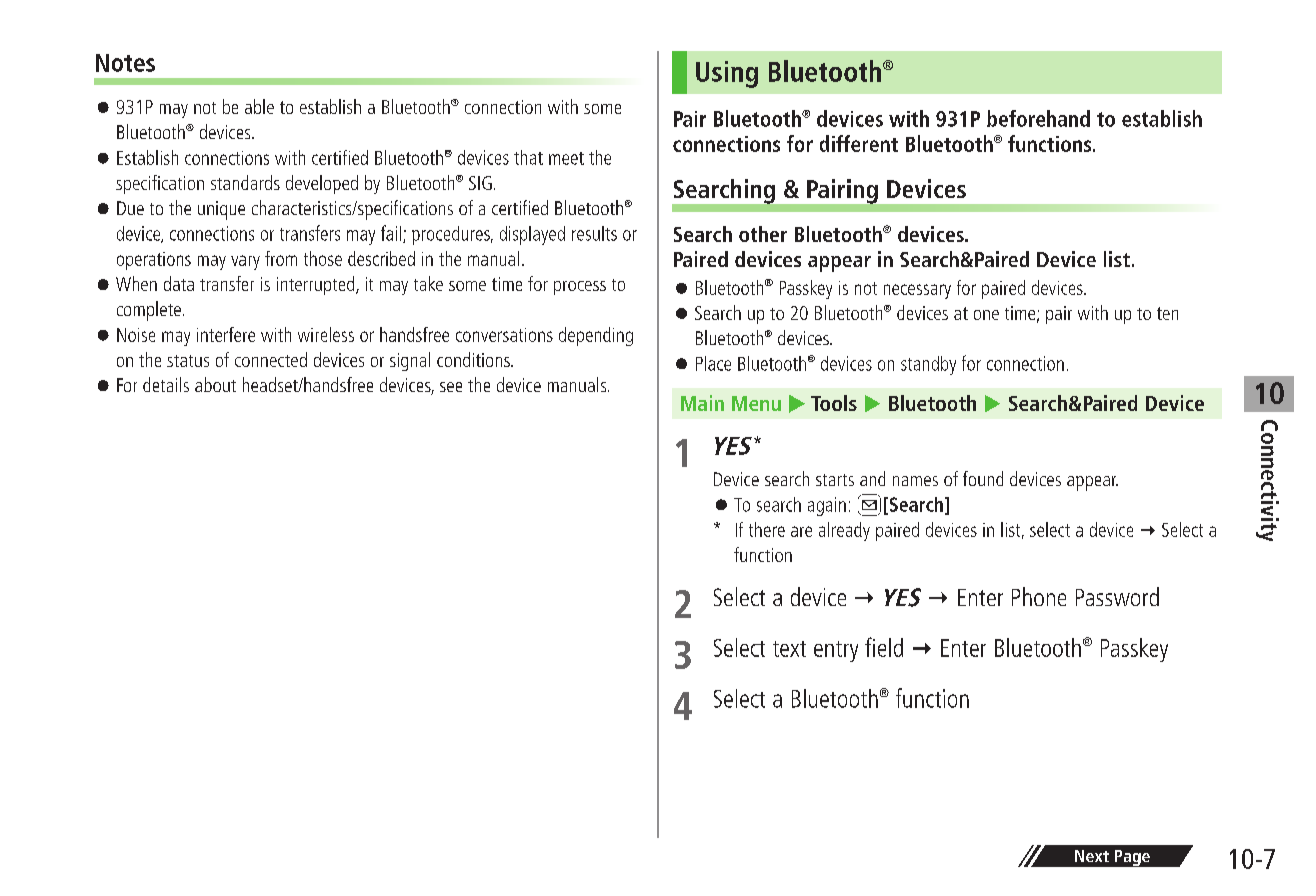  I want to click on found, so click(983, 478).
